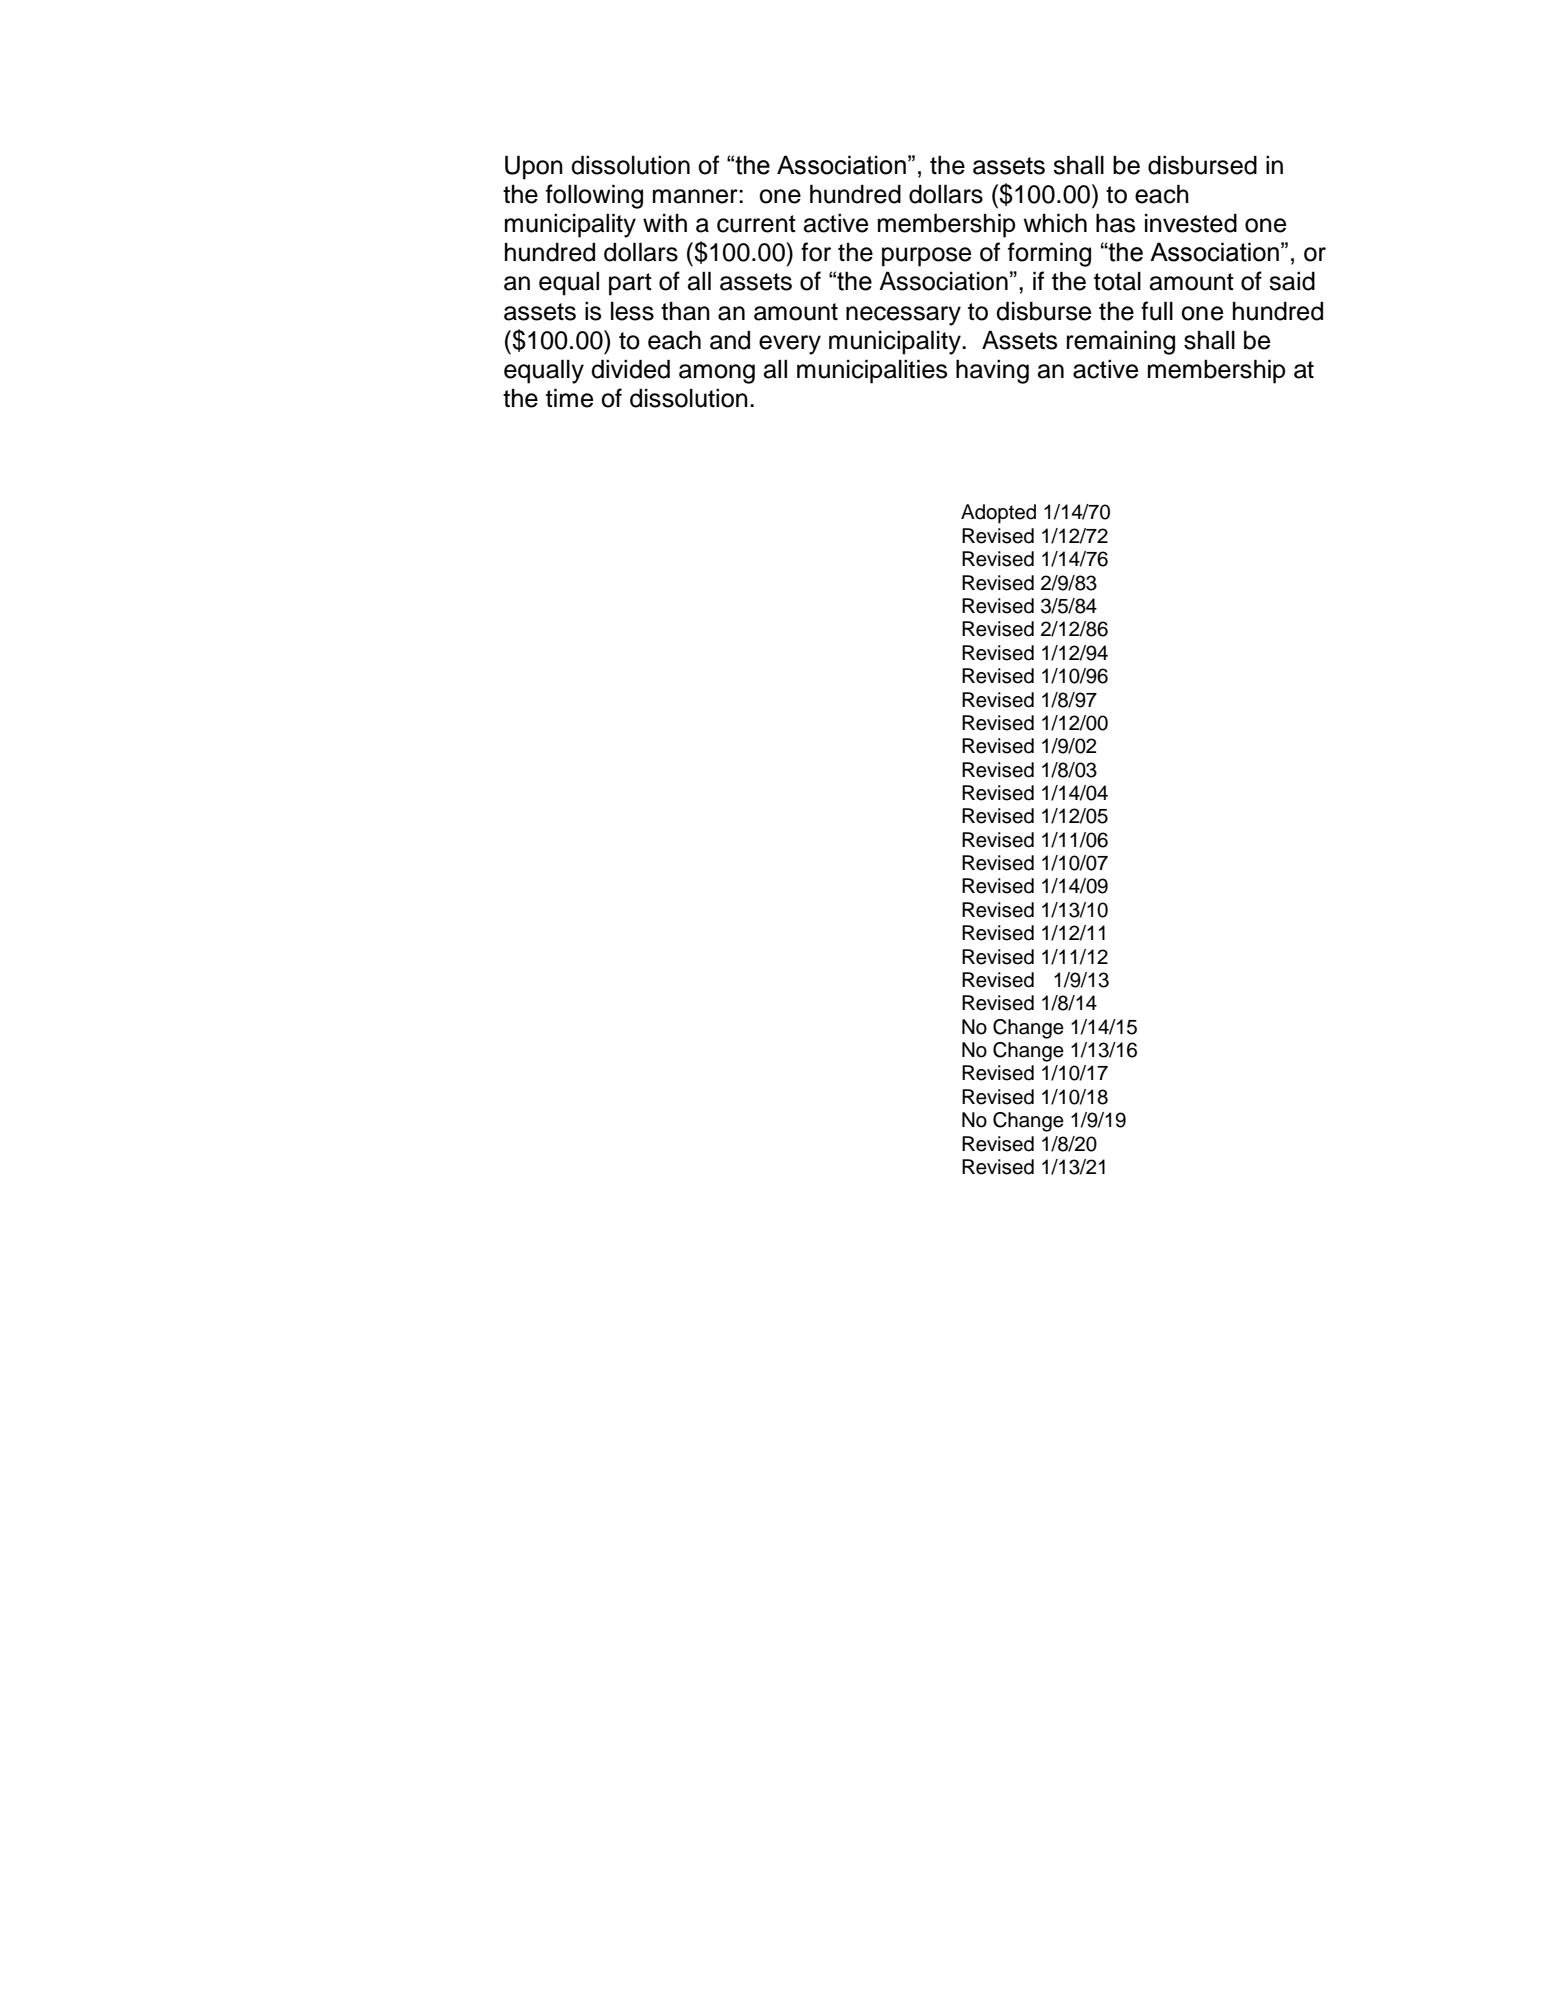  I want to click on and, so click(730, 340).
